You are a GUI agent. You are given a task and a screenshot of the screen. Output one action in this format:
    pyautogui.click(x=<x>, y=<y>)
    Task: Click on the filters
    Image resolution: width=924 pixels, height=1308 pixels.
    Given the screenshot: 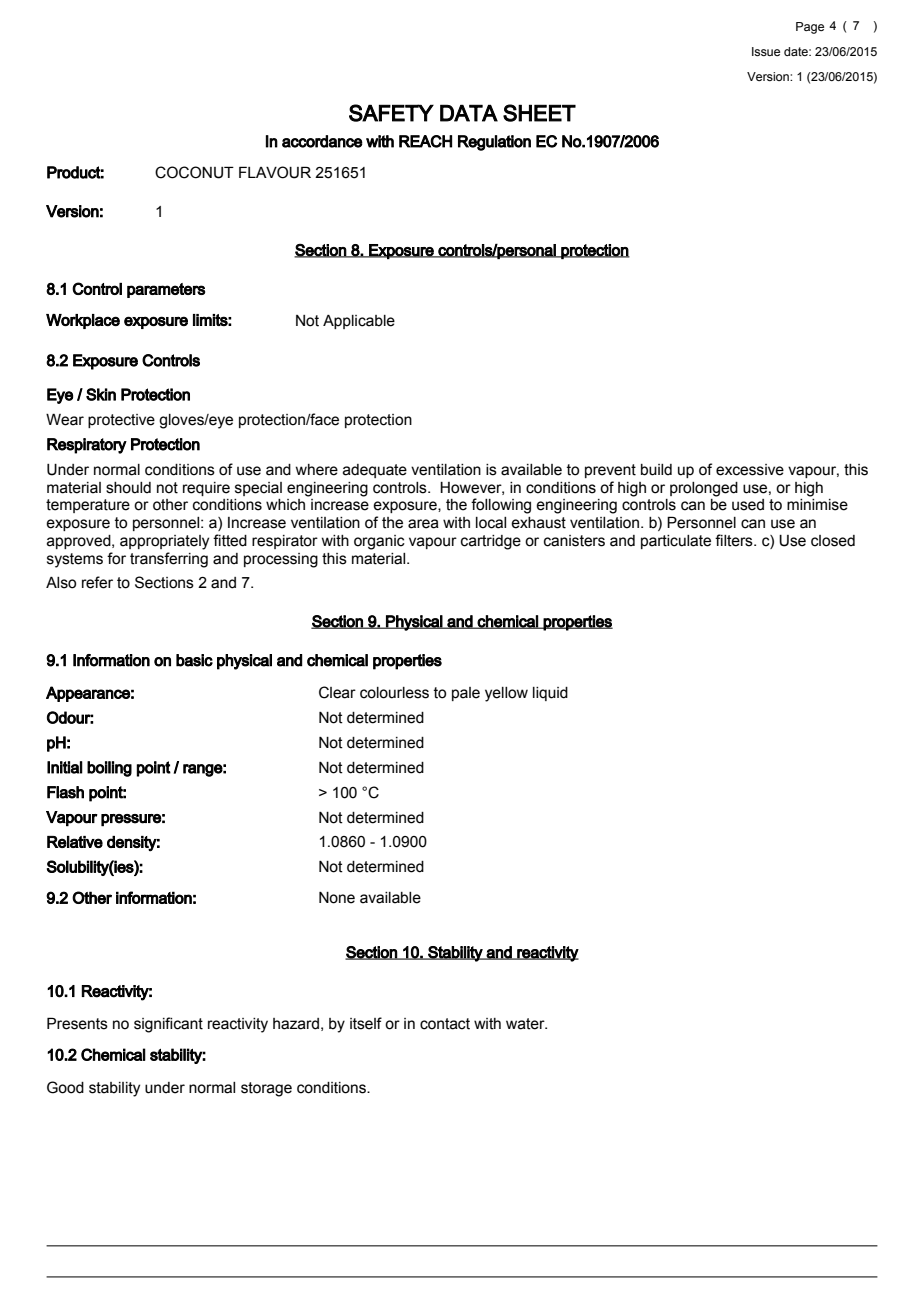 What is the action you would take?
    pyautogui.click(x=735, y=540)
